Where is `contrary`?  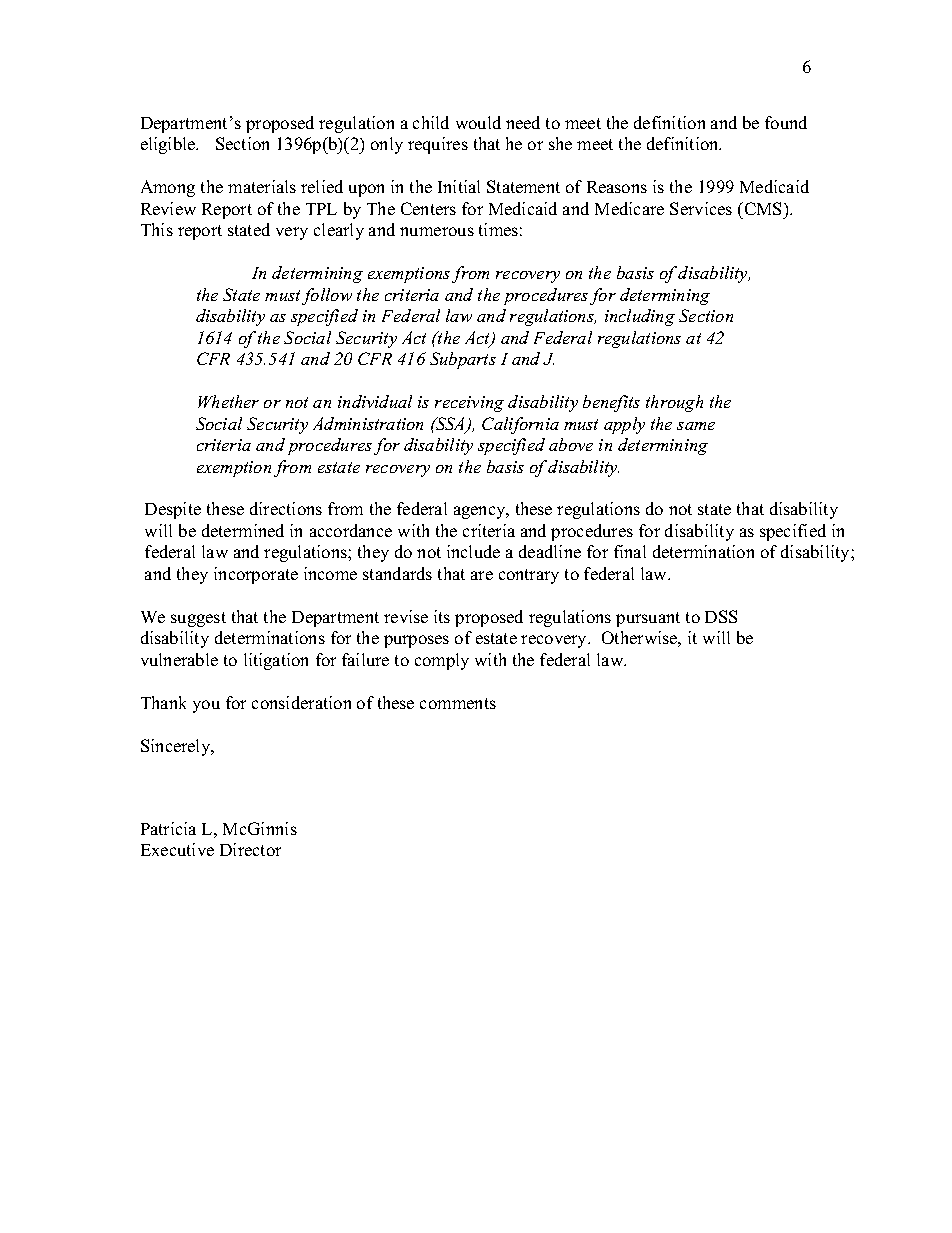 contrary is located at coordinates (529, 576).
